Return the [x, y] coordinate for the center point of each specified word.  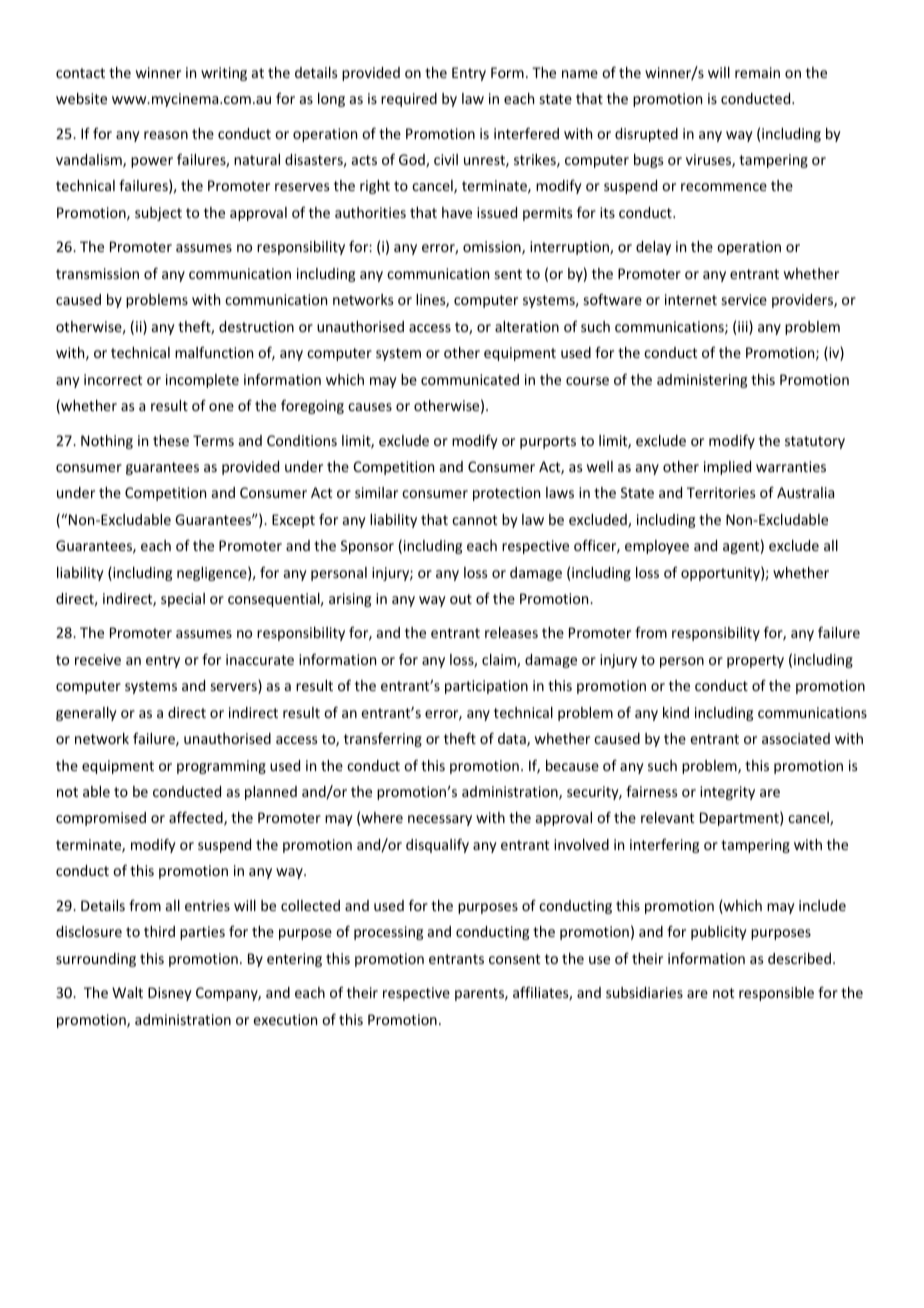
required [409, 100]
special [183, 600]
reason [166, 135]
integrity [727, 793]
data [513, 740]
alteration [527, 326]
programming [221, 767]
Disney [170, 994]
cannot [474, 520]
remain [757, 72]
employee [657, 547]
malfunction [214, 352]
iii [744, 328]
